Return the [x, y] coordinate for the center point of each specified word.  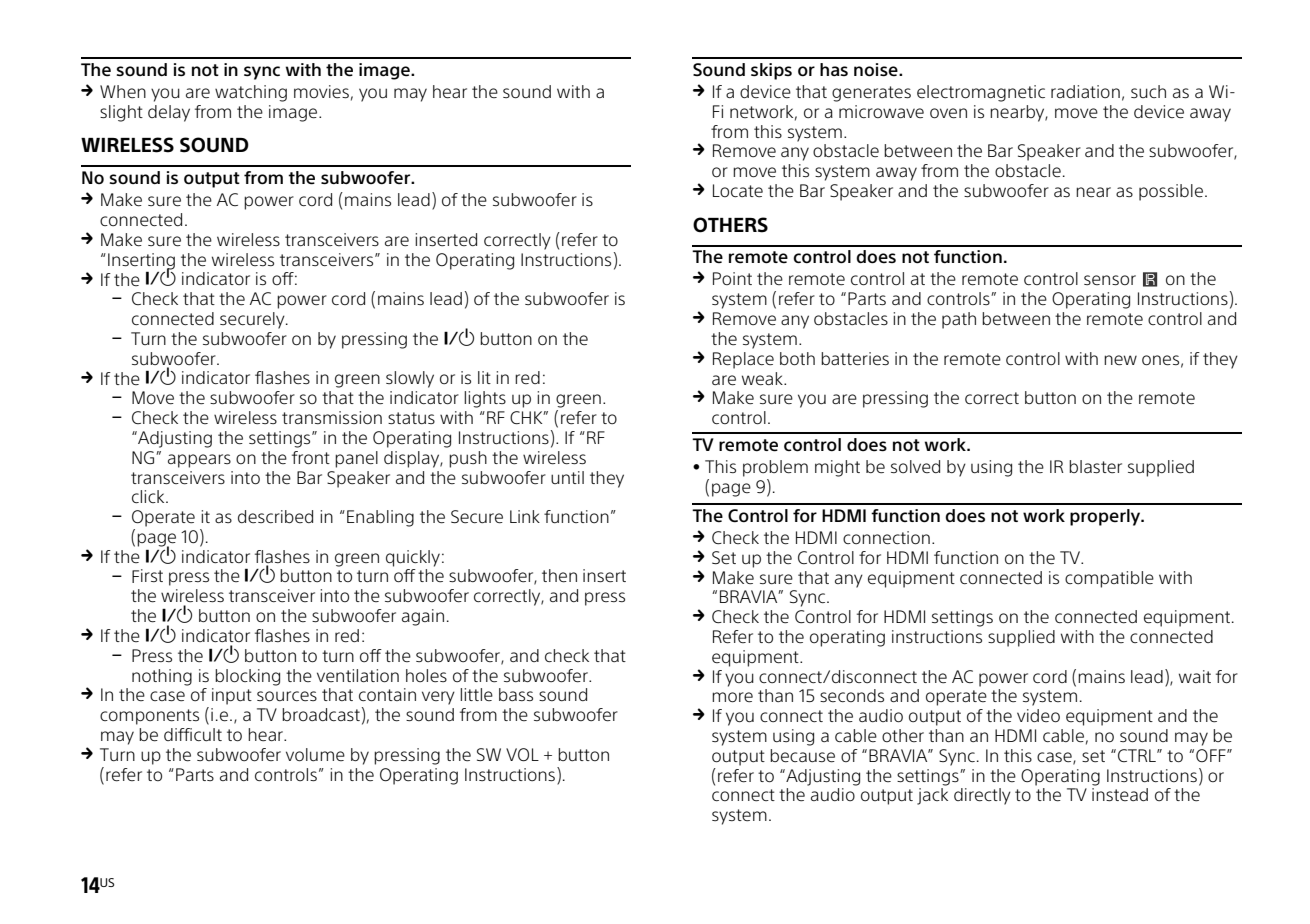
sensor [1110, 280]
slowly [410, 379]
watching [251, 93]
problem [775, 468]
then [559, 576]
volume [315, 755]
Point [732, 278]
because [802, 756]
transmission [332, 418]
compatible [1109, 579]
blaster [1095, 467]
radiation [1085, 91]
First [147, 576]
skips [771, 71]
